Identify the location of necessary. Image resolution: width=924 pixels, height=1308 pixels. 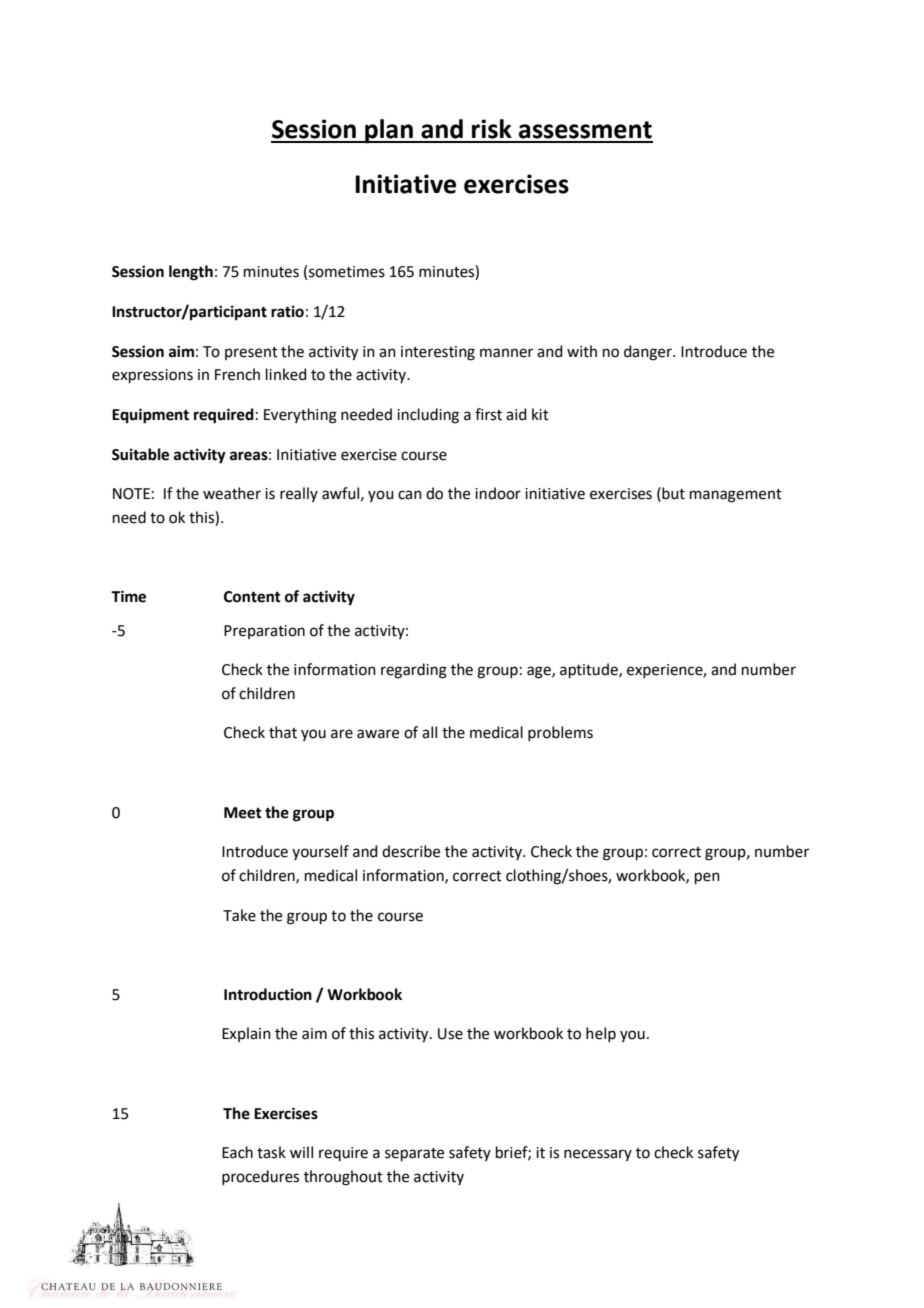
(598, 1155).
